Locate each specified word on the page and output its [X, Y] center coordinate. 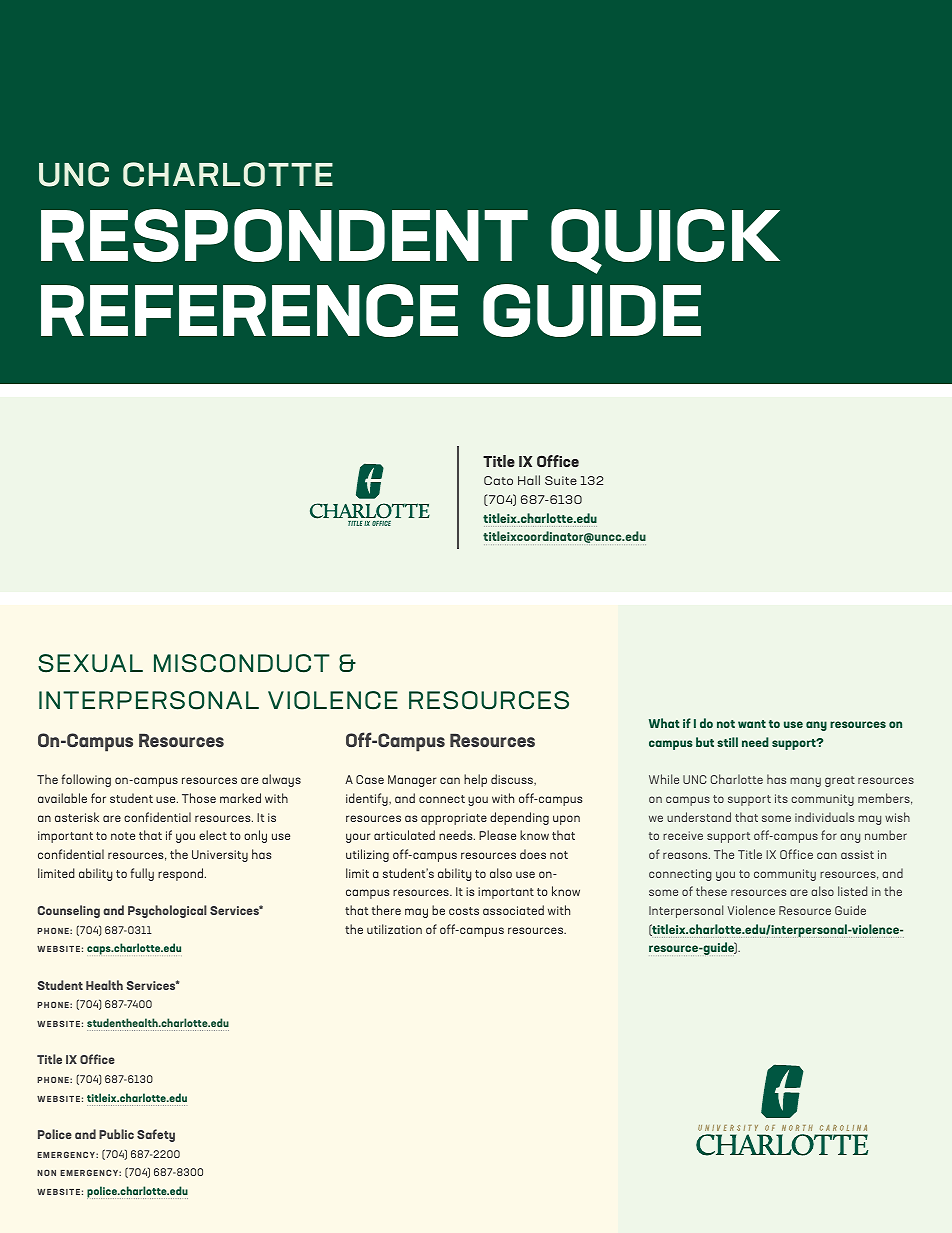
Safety [156, 1135]
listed [852, 891]
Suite [561, 480]
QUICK [665, 241]
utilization [394, 929]
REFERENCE [249, 310]
